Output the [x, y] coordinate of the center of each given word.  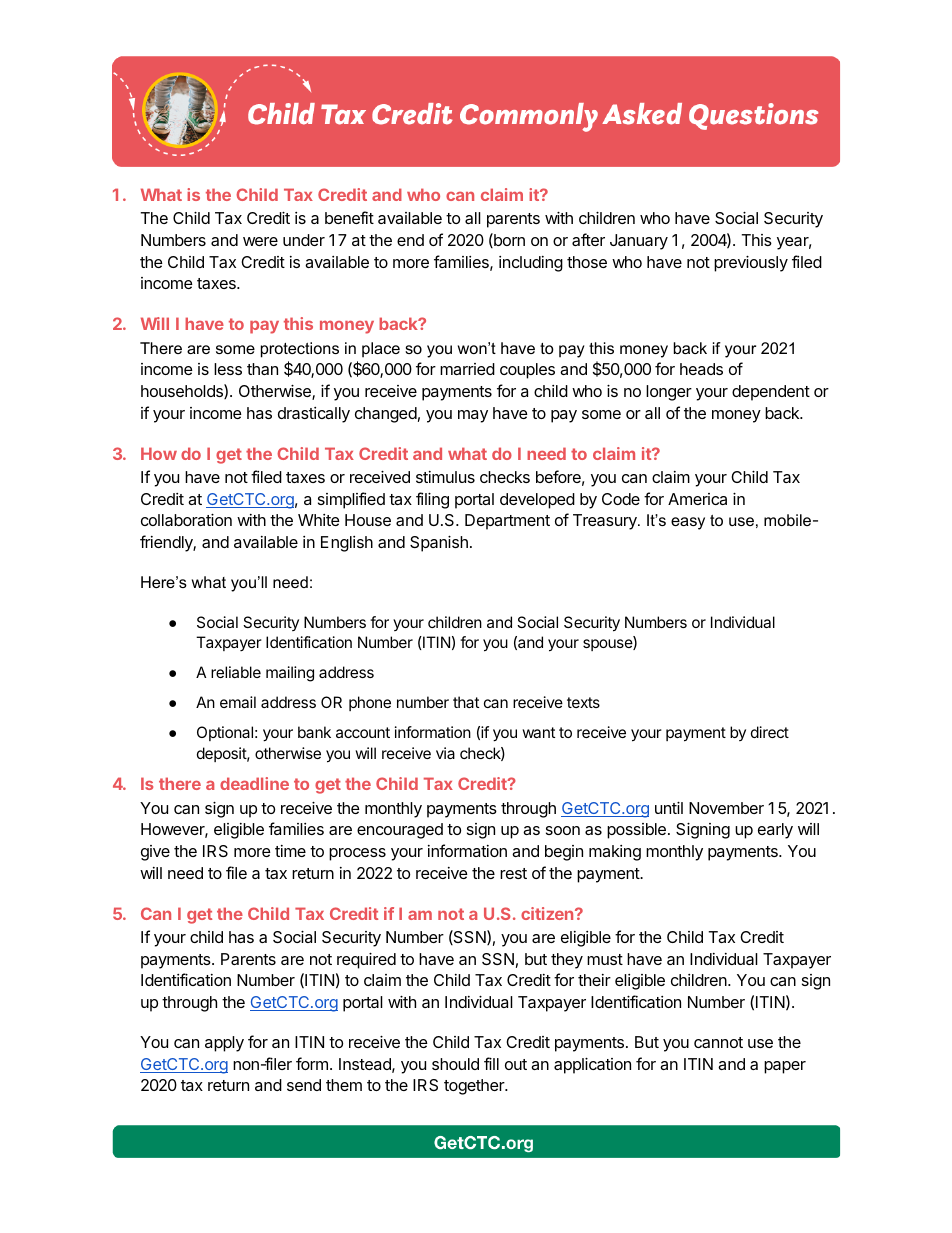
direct [770, 732]
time [290, 851]
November [726, 808]
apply [224, 1044]
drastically [314, 415]
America [697, 499]
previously [751, 263]
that [466, 702]
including [531, 264]
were [260, 241]
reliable [236, 672]
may [473, 416]
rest [513, 873]
